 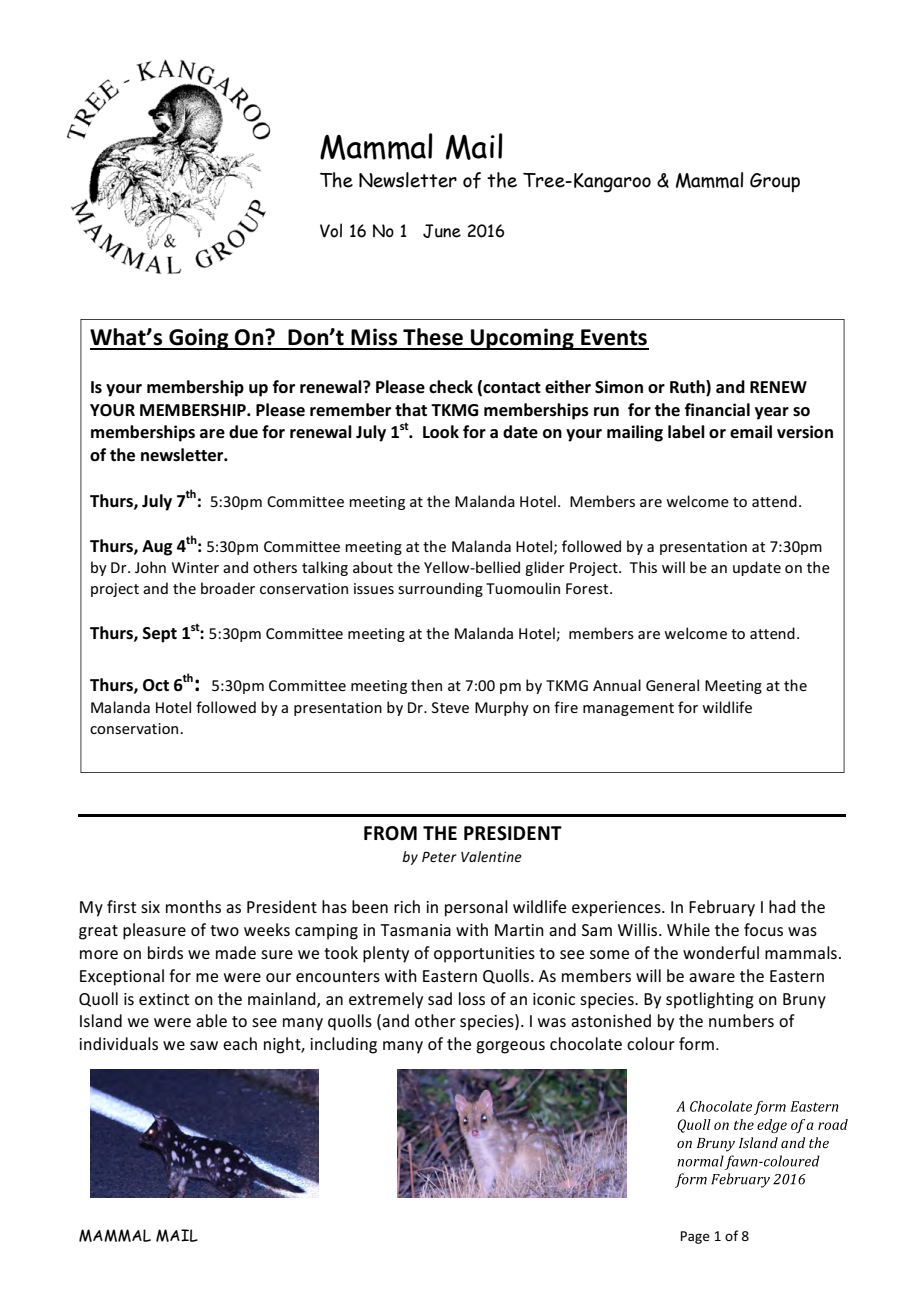 I want to click on Steve, so click(x=450, y=707).
